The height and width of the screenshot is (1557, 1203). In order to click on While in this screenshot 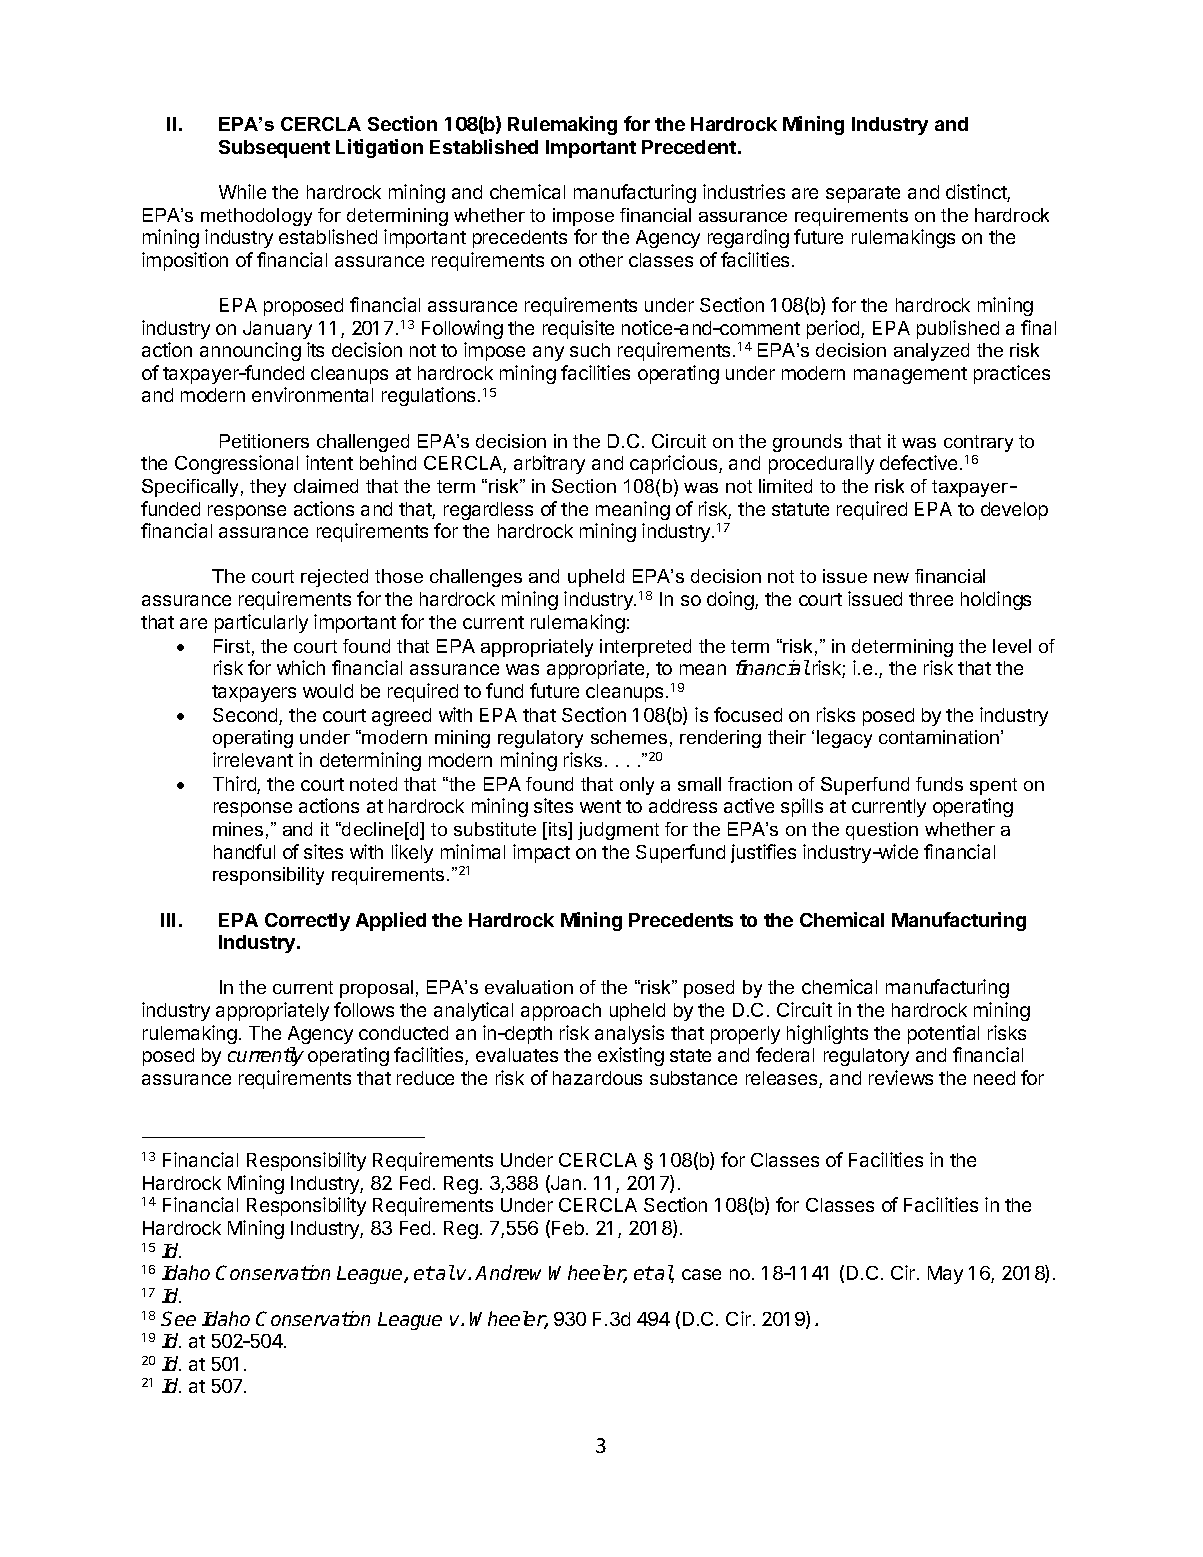, I will do `click(242, 191)`.
